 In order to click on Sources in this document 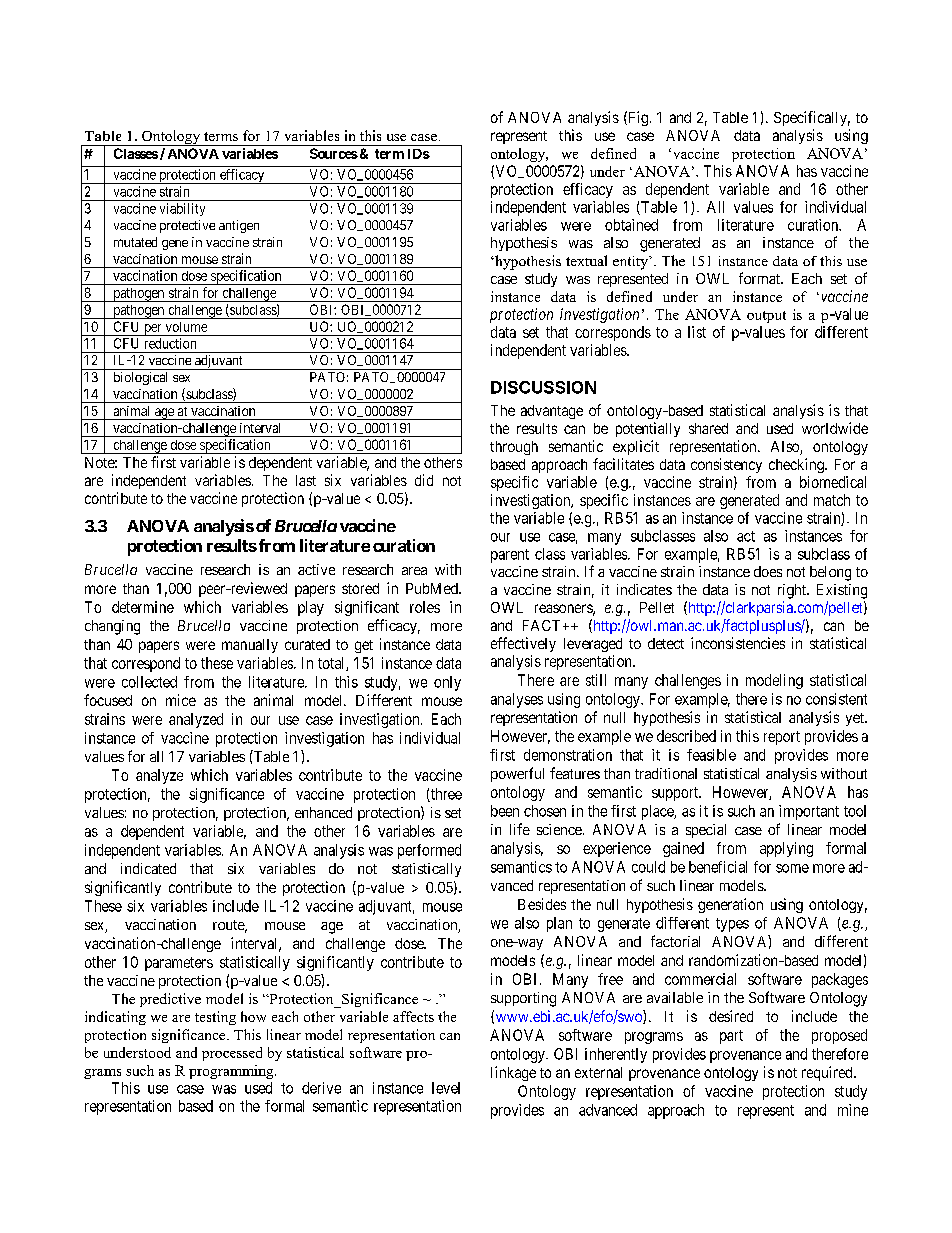, I will do `click(334, 153)`.
